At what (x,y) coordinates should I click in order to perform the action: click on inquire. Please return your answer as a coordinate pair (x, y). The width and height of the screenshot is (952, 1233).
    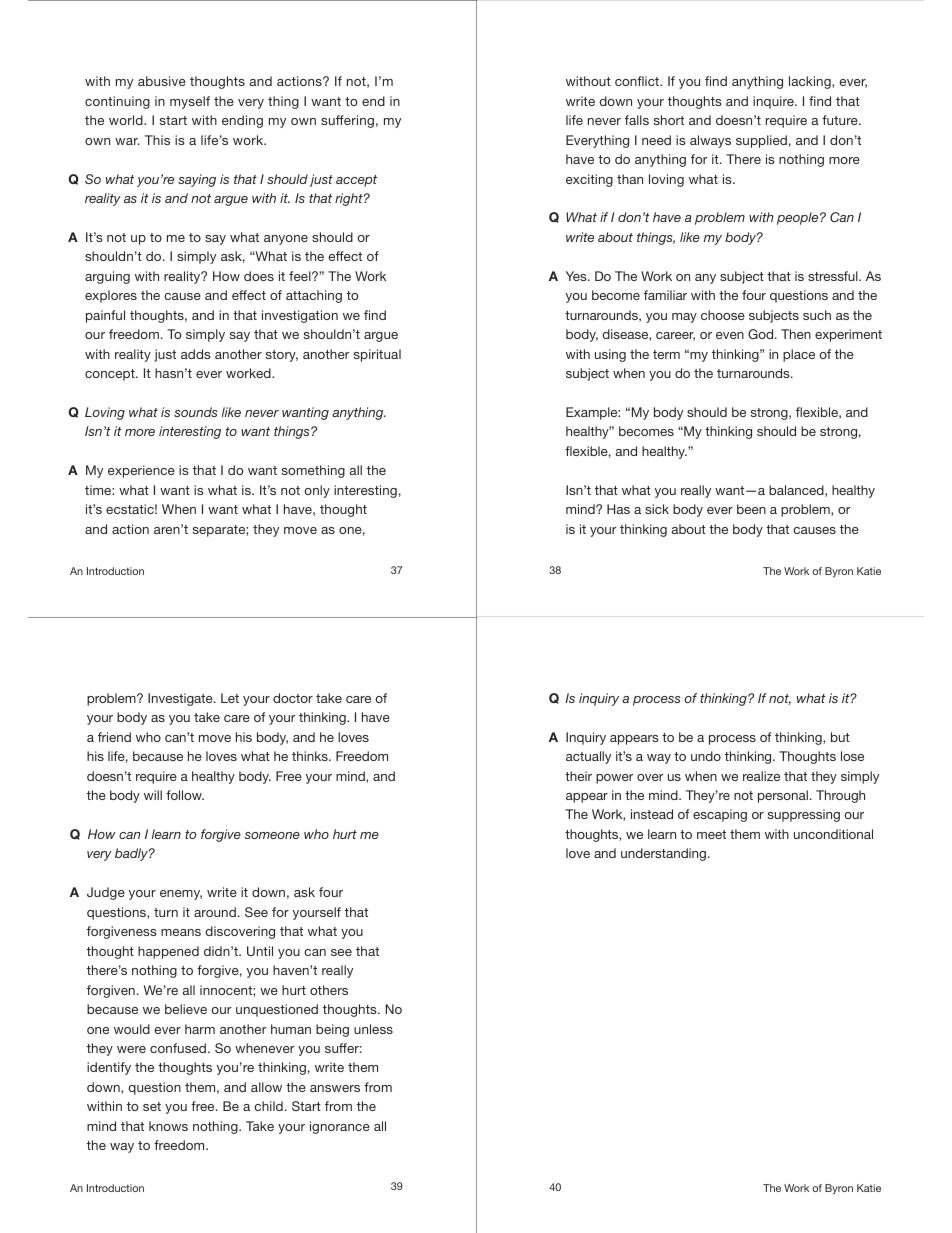
    Looking at the image, I should click on (774, 102).
